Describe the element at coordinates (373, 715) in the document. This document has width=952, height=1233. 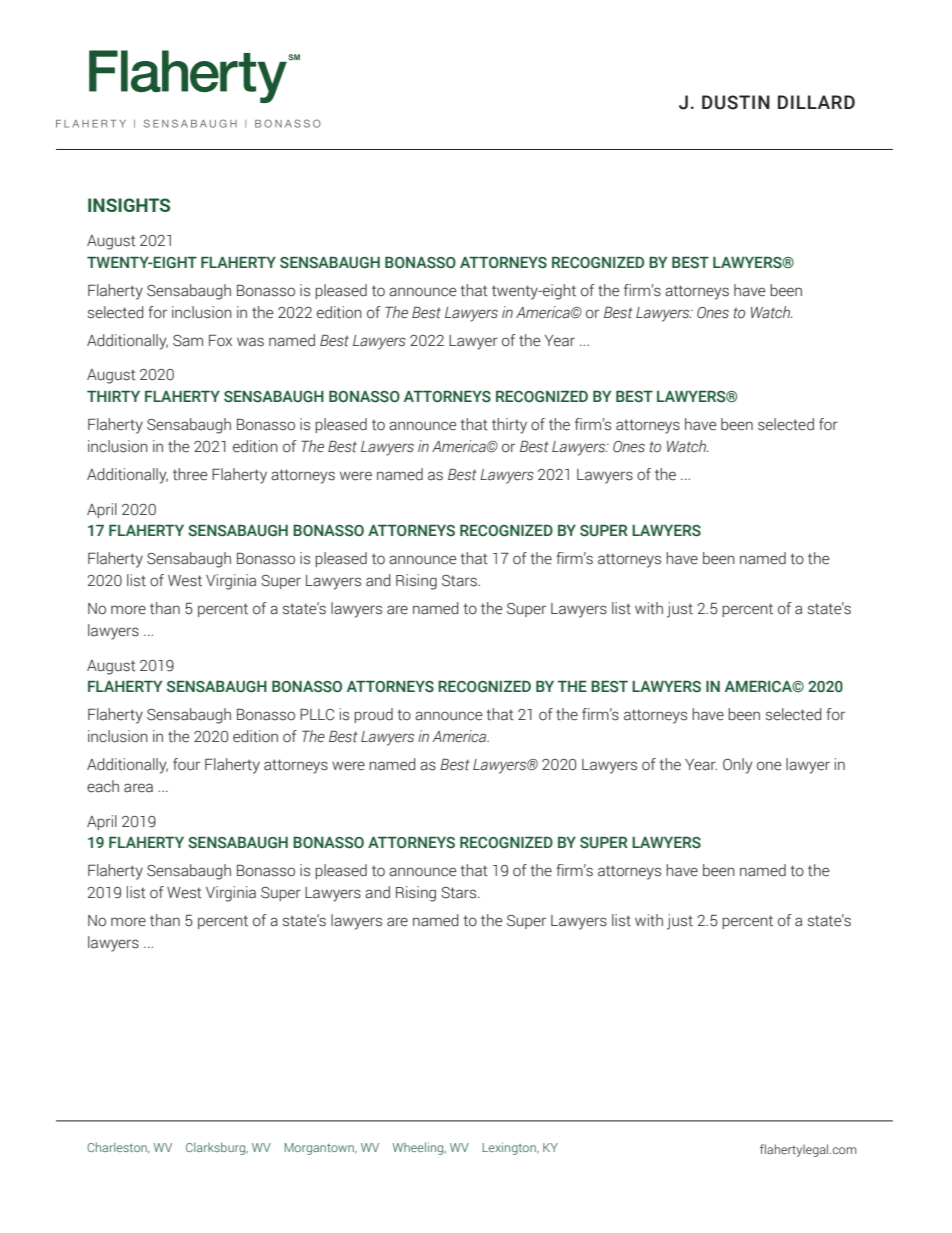
I see `proud` at that location.
